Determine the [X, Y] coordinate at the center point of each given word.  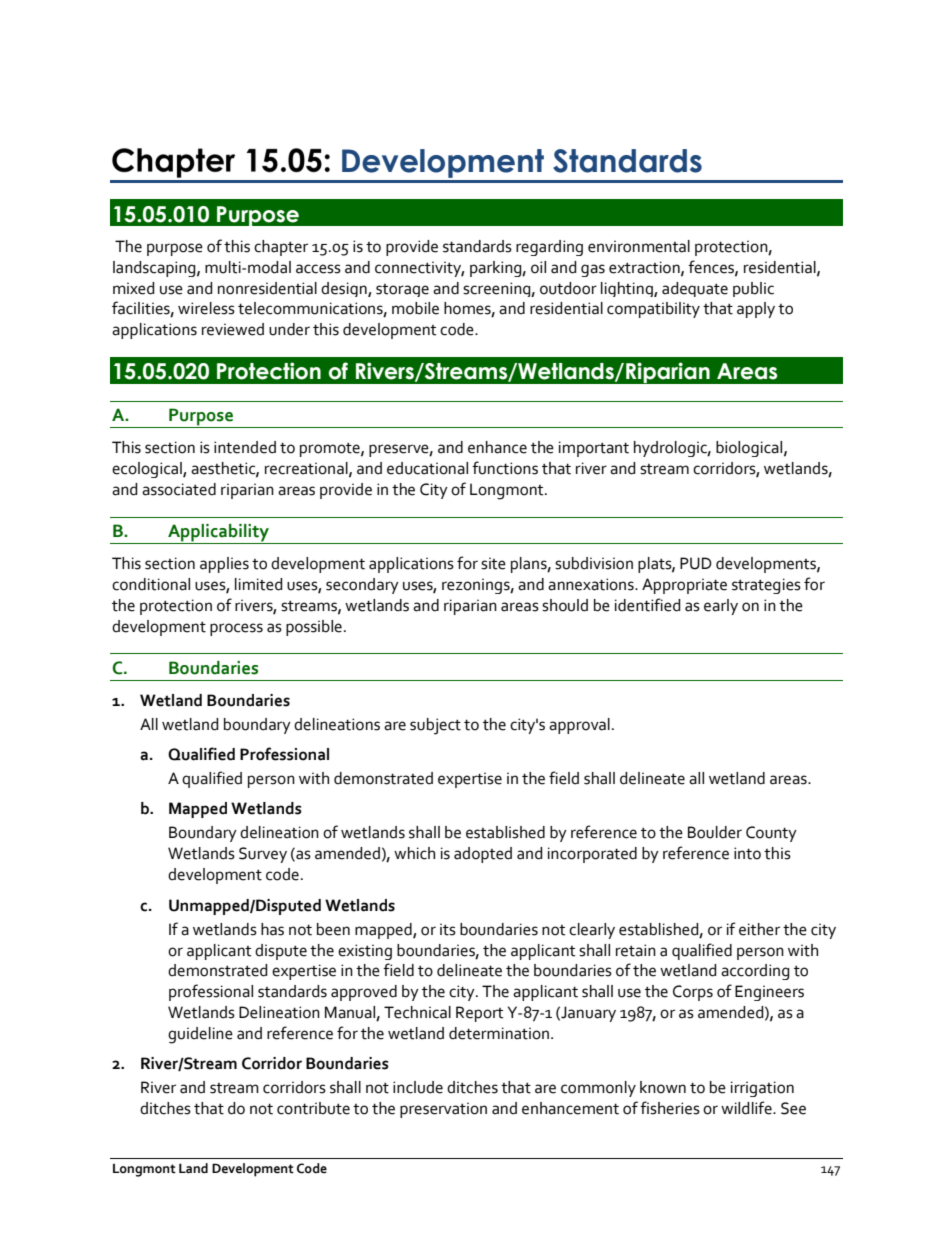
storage [402, 290]
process [236, 629]
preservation [443, 1110]
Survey [263, 855]
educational [427, 468]
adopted [483, 855]
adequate [695, 289]
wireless [206, 308]
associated [179, 489]
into [747, 853]
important [594, 449]
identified [648, 605]
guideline [200, 1035]
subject [435, 726]
